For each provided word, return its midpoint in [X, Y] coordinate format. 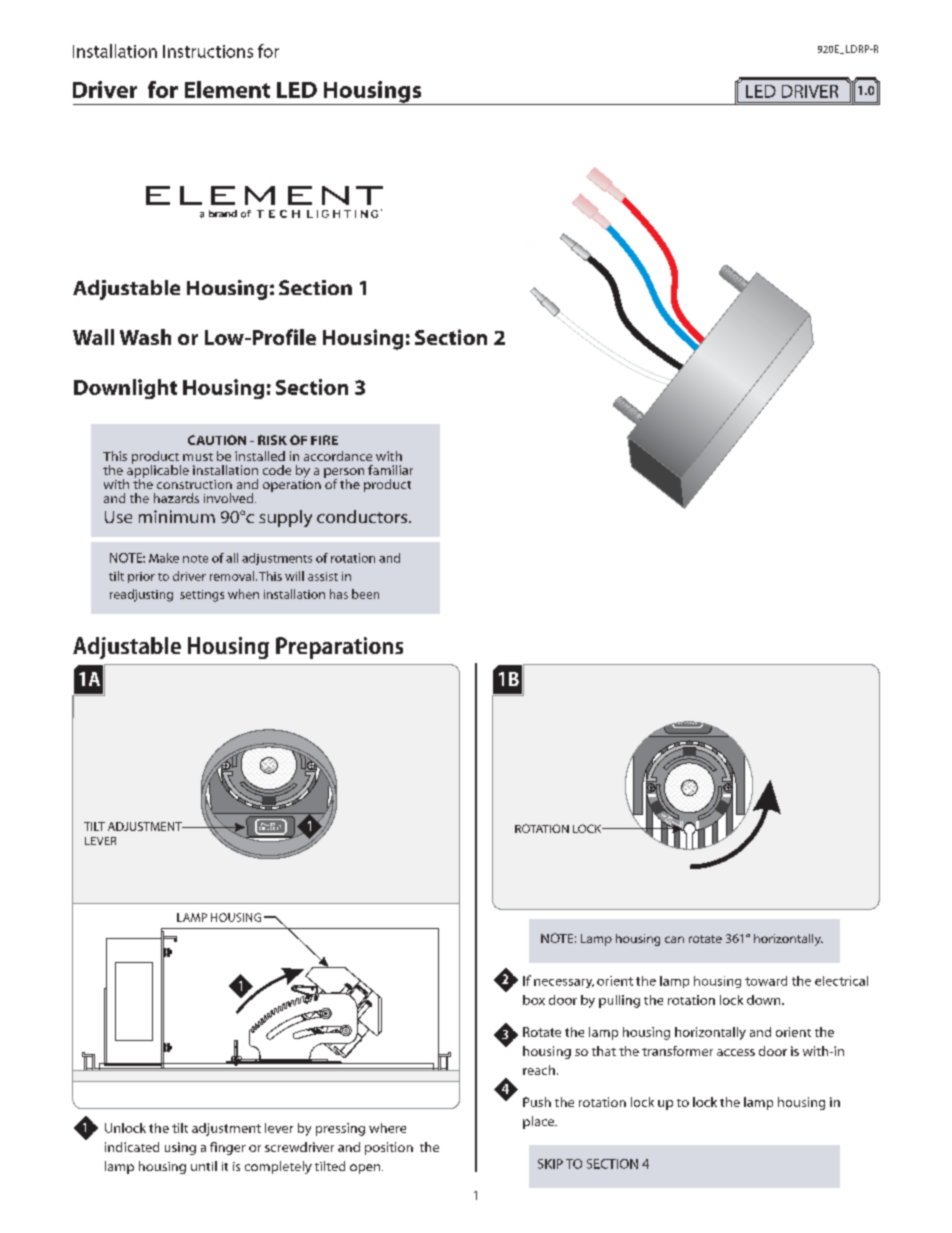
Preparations [339, 648]
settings [202, 596]
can [674, 939]
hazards [176, 498]
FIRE [324, 440]
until [204, 1166]
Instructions [208, 51]
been [365, 594]
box [534, 1000]
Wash [145, 337]
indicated [132, 1147]
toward [766, 981]
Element [227, 89]
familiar [390, 470]
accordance [338, 456]
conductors [363, 516]
